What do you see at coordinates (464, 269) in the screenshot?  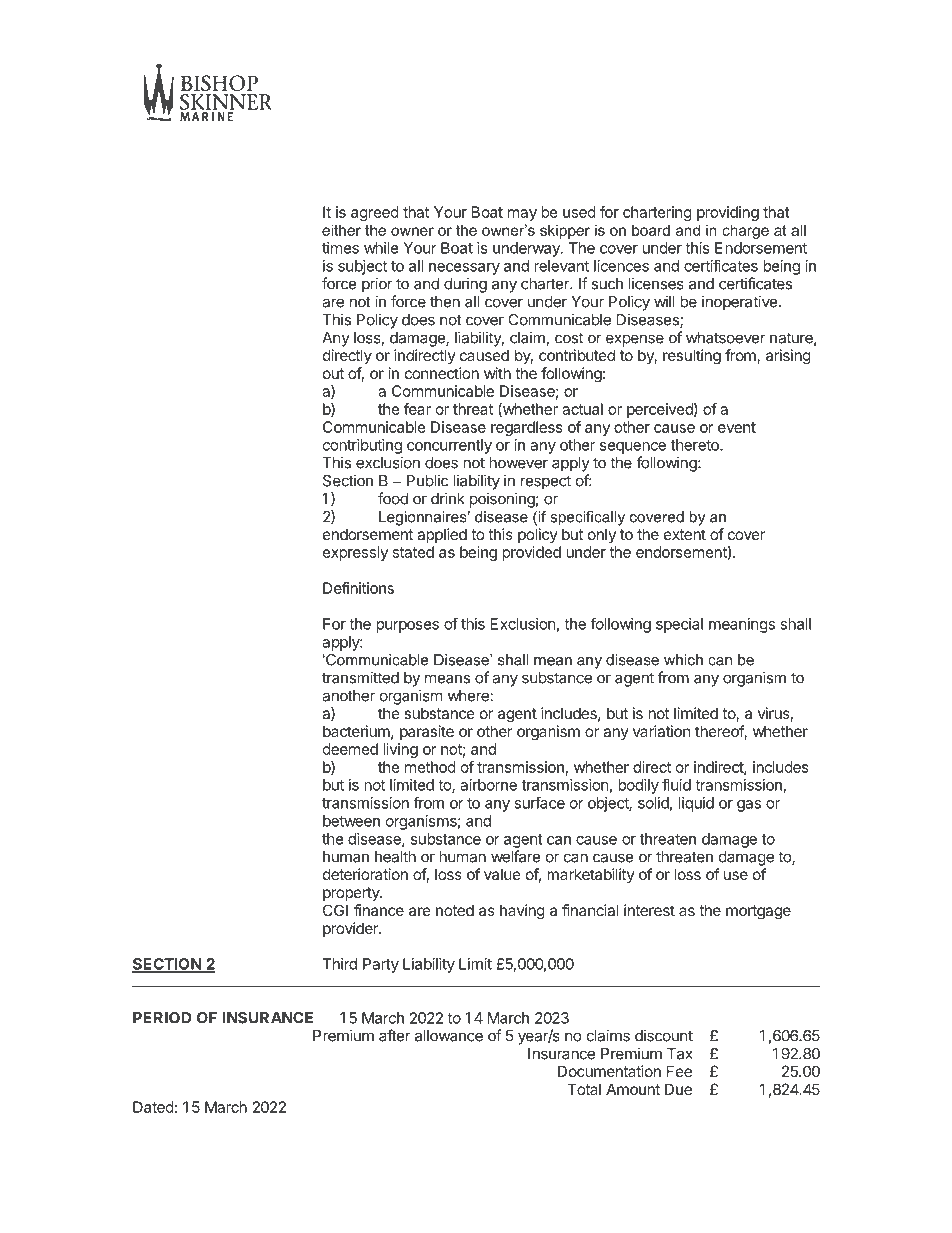 I see `necessary` at bounding box center [464, 269].
